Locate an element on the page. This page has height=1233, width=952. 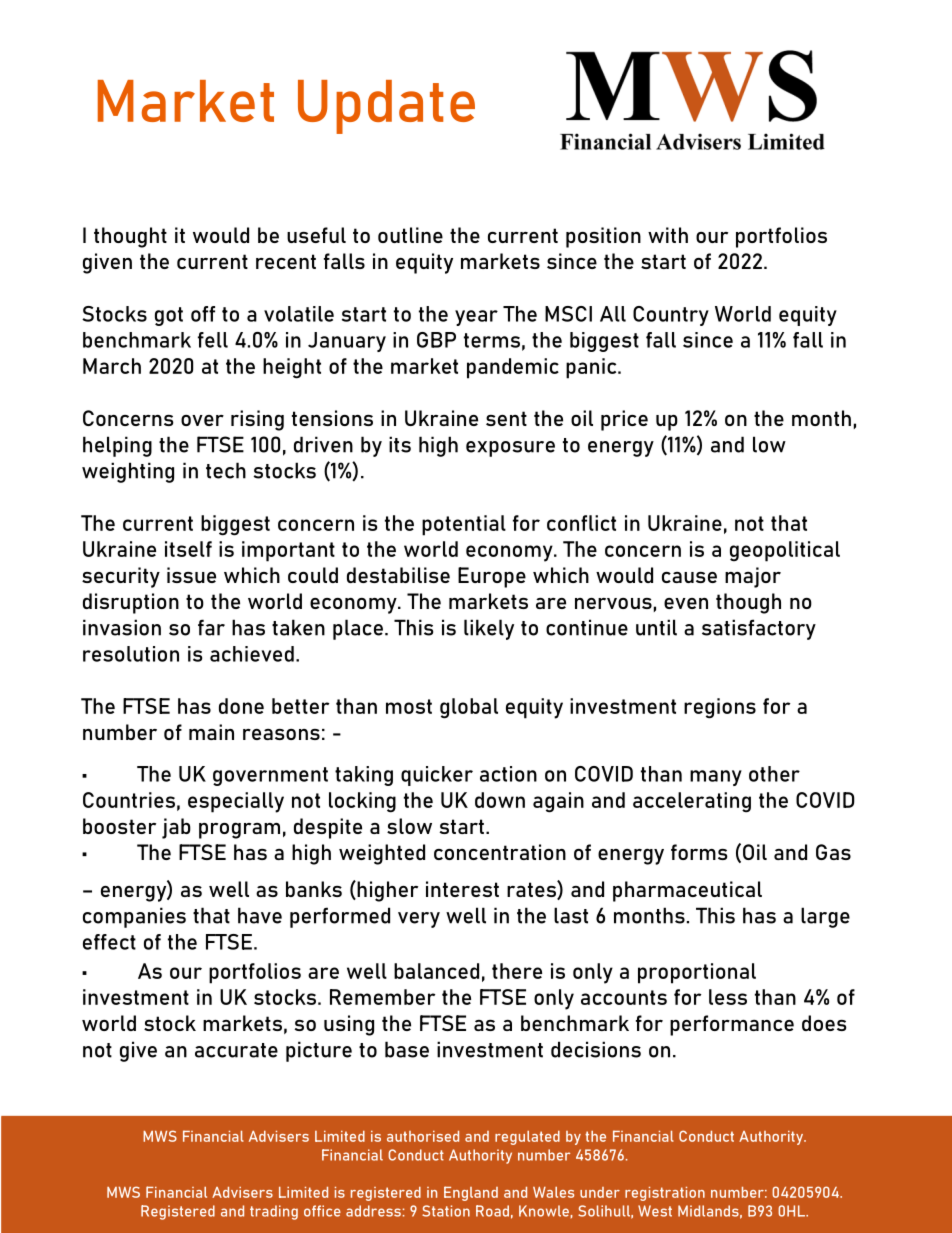
registration is located at coordinates (665, 1194).
